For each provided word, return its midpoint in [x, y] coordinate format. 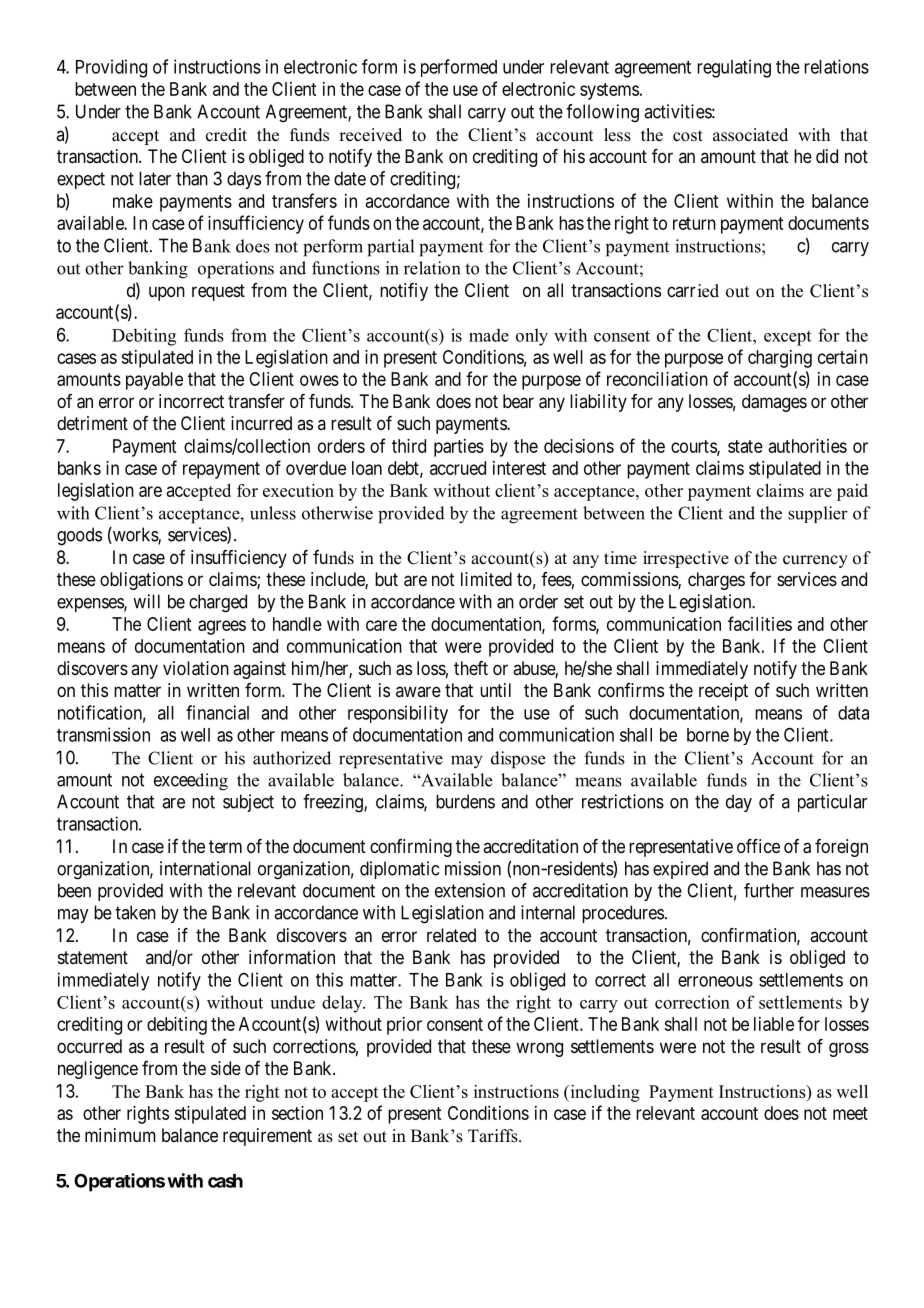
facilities [760, 623]
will [146, 601]
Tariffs [494, 1136]
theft [471, 668]
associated [750, 135]
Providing [111, 68]
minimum [120, 1135]
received [370, 135]
